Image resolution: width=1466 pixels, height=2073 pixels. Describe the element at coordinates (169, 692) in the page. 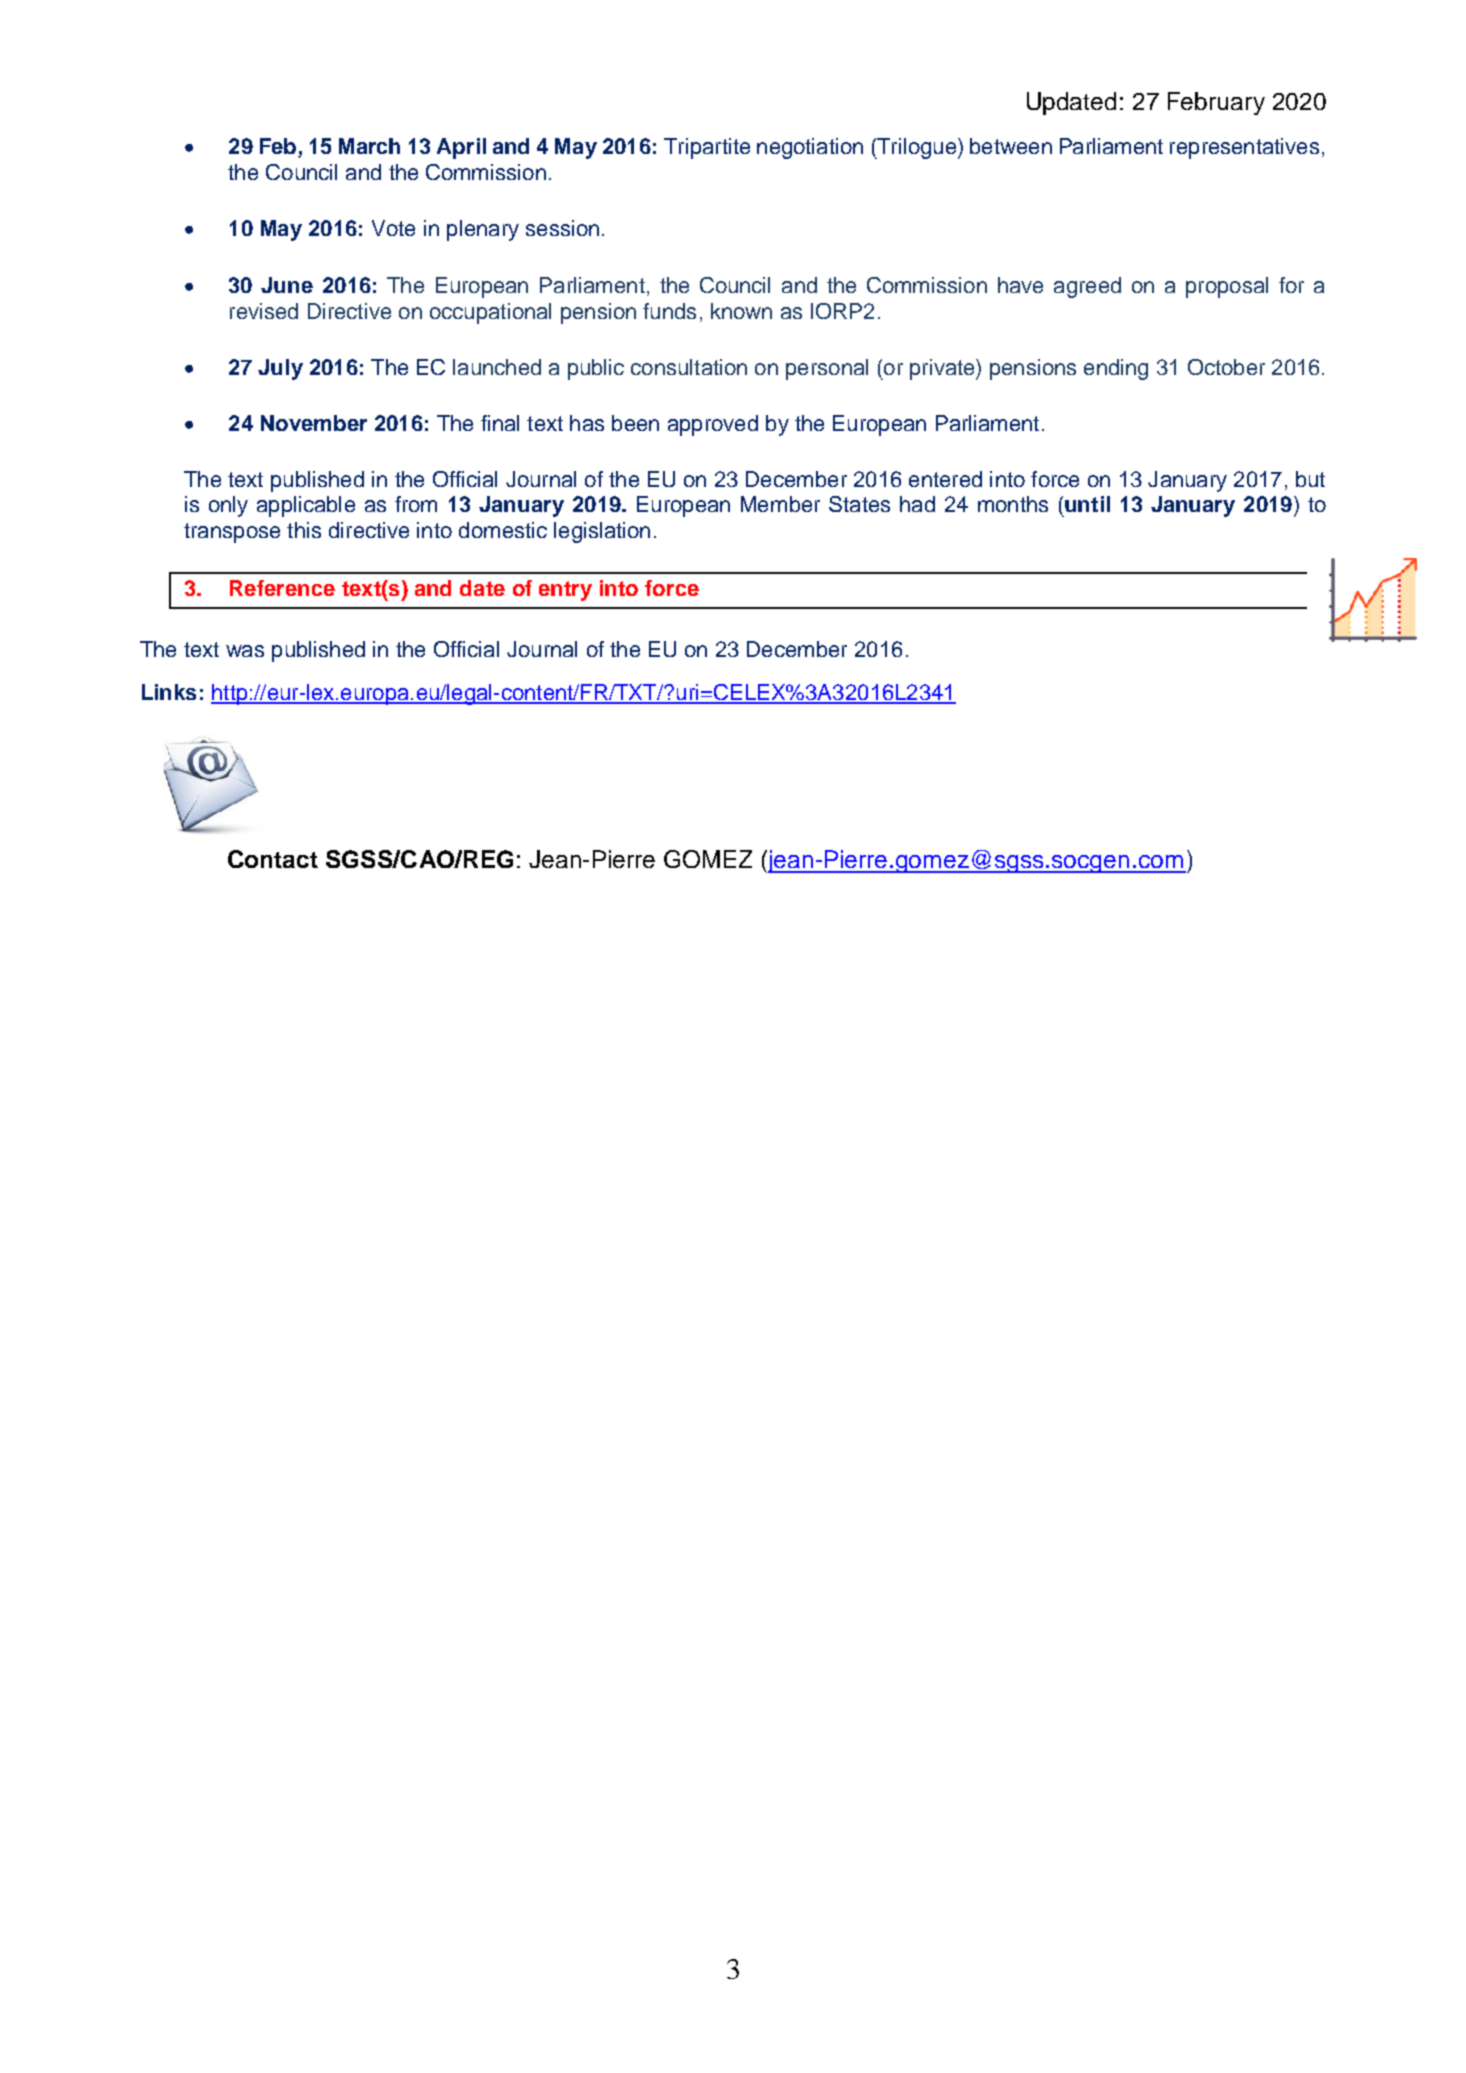

I see `Links` at that location.
